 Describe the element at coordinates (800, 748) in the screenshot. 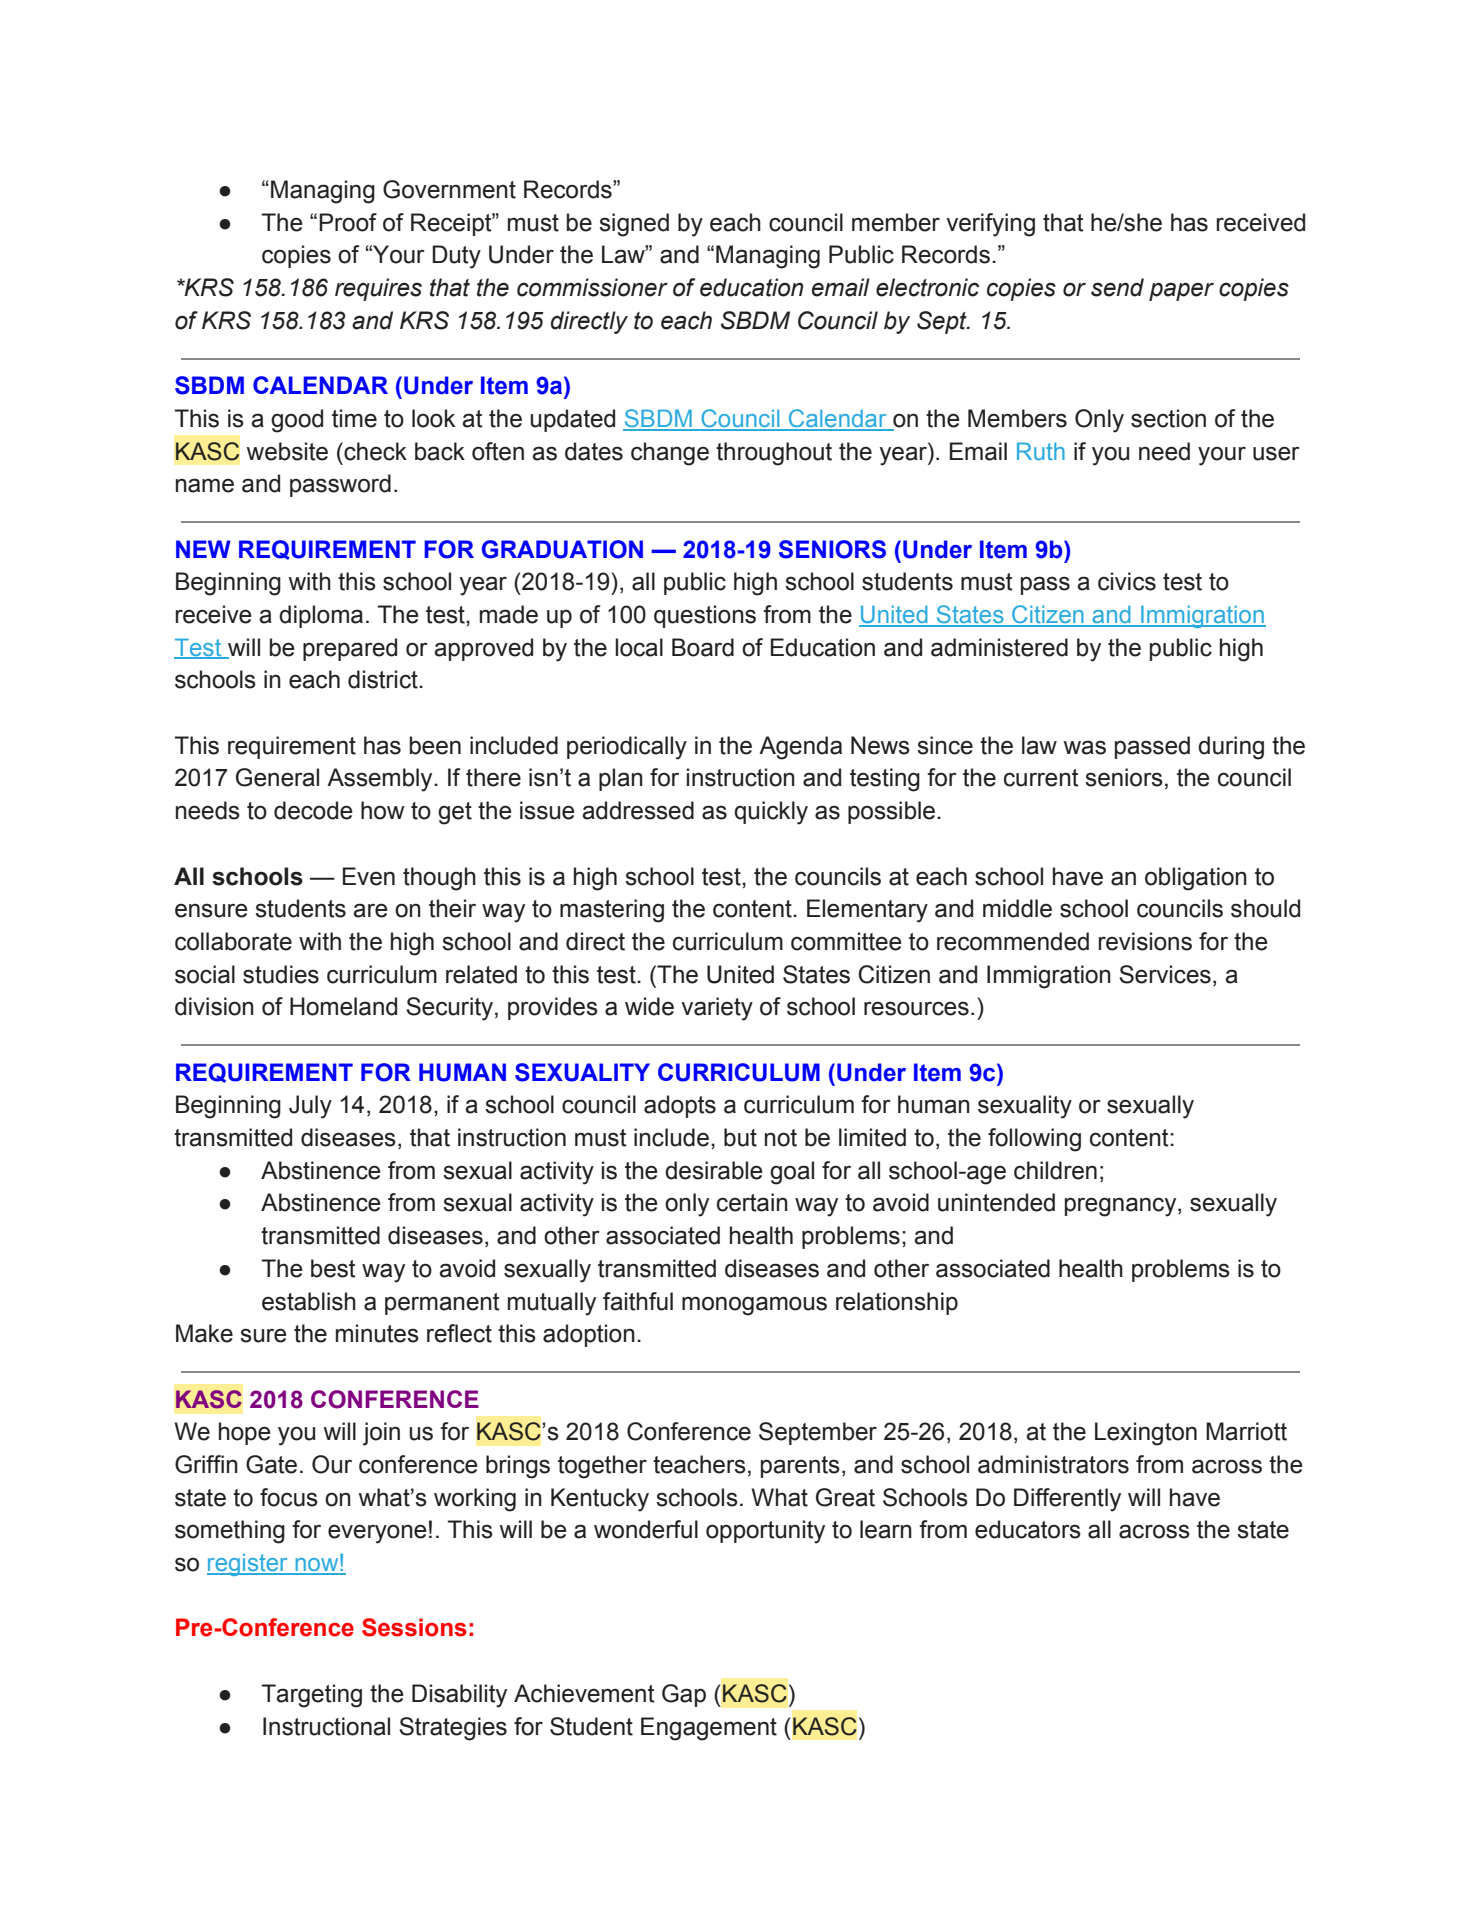

I see `Agenda` at that location.
